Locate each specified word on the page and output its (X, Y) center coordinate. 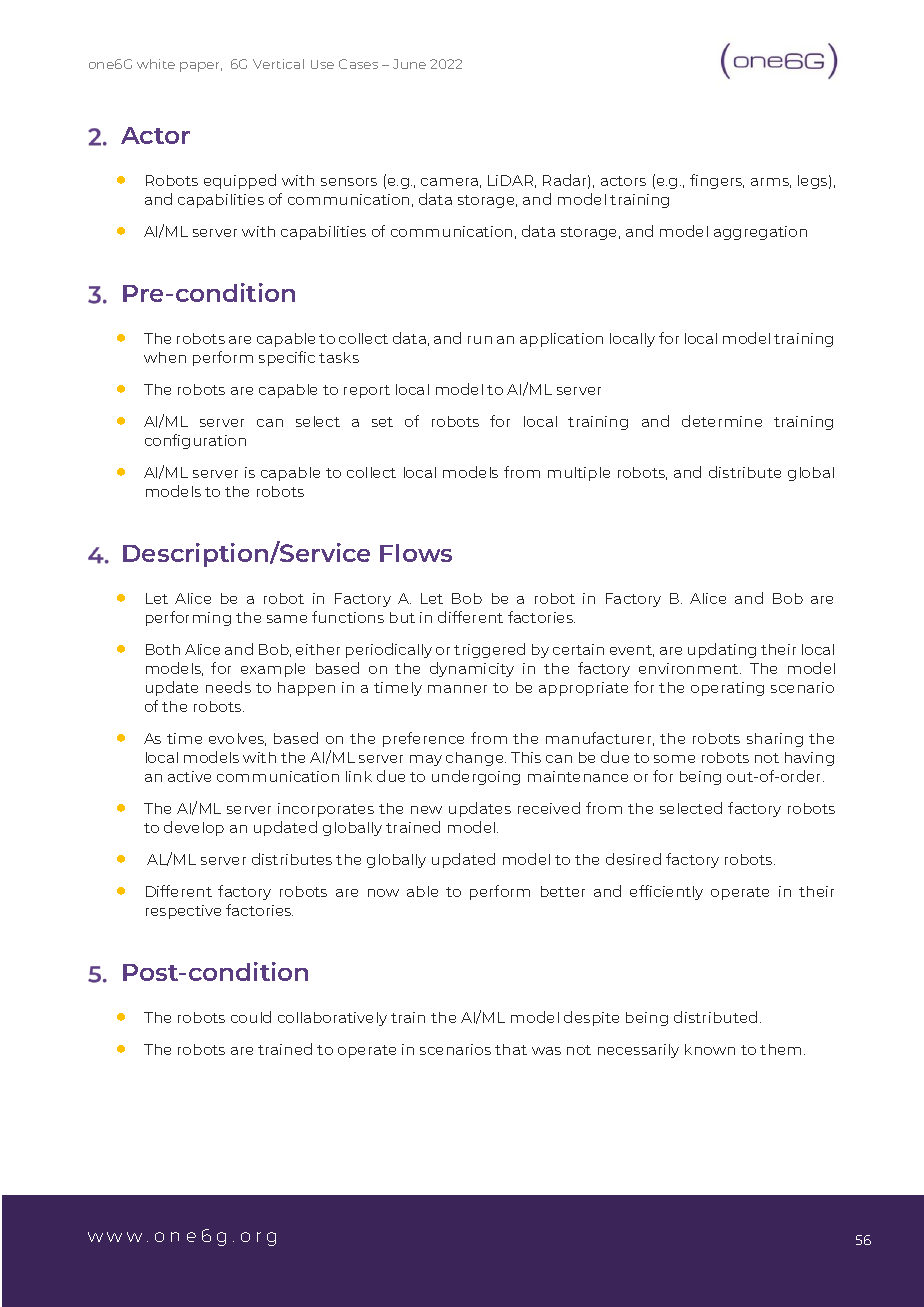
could (251, 1017)
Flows (416, 553)
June (409, 64)
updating (722, 650)
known (710, 1049)
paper (201, 67)
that (511, 1049)
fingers (717, 181)
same (287, 619)
